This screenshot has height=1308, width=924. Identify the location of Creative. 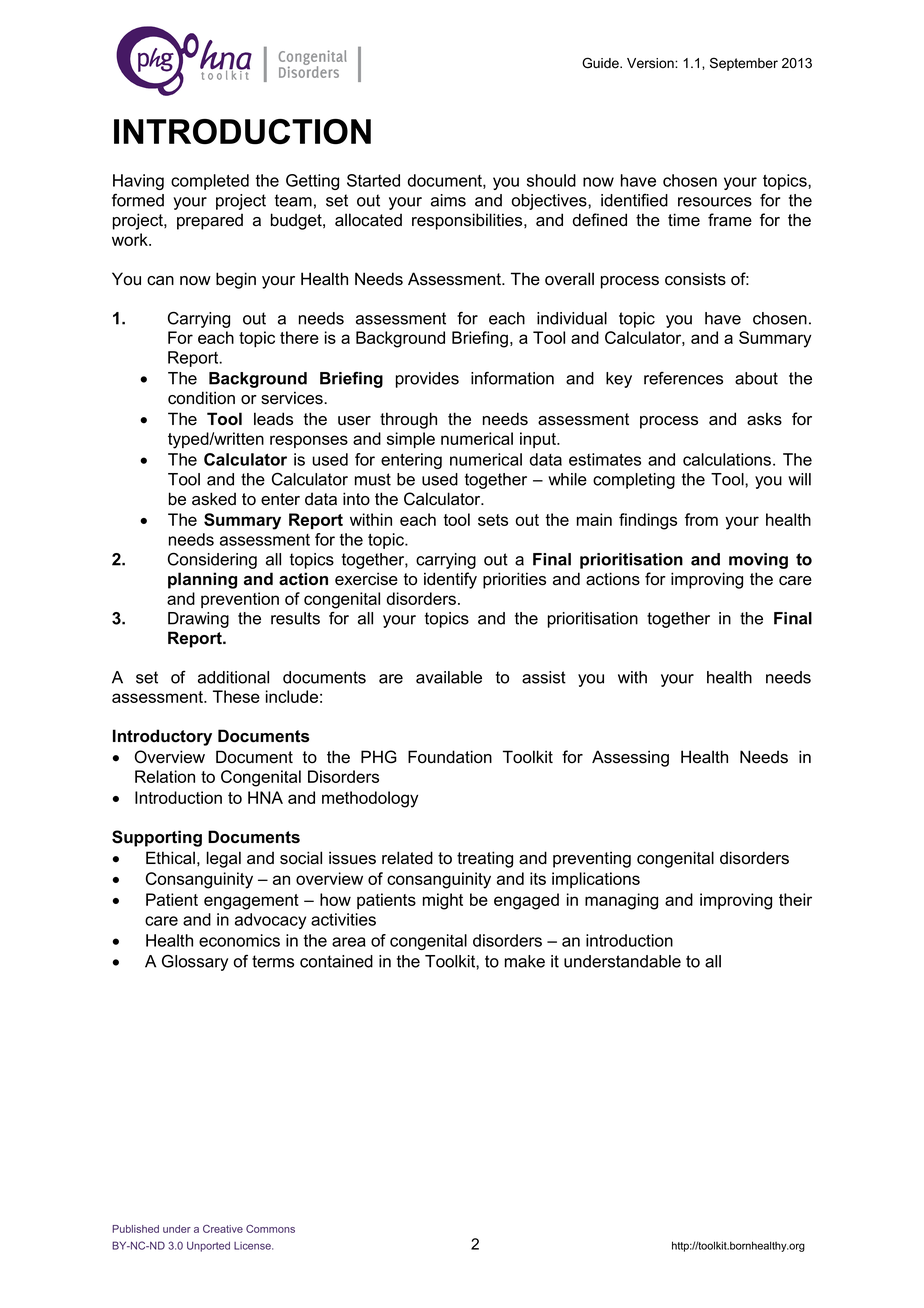
(223, 1229).
